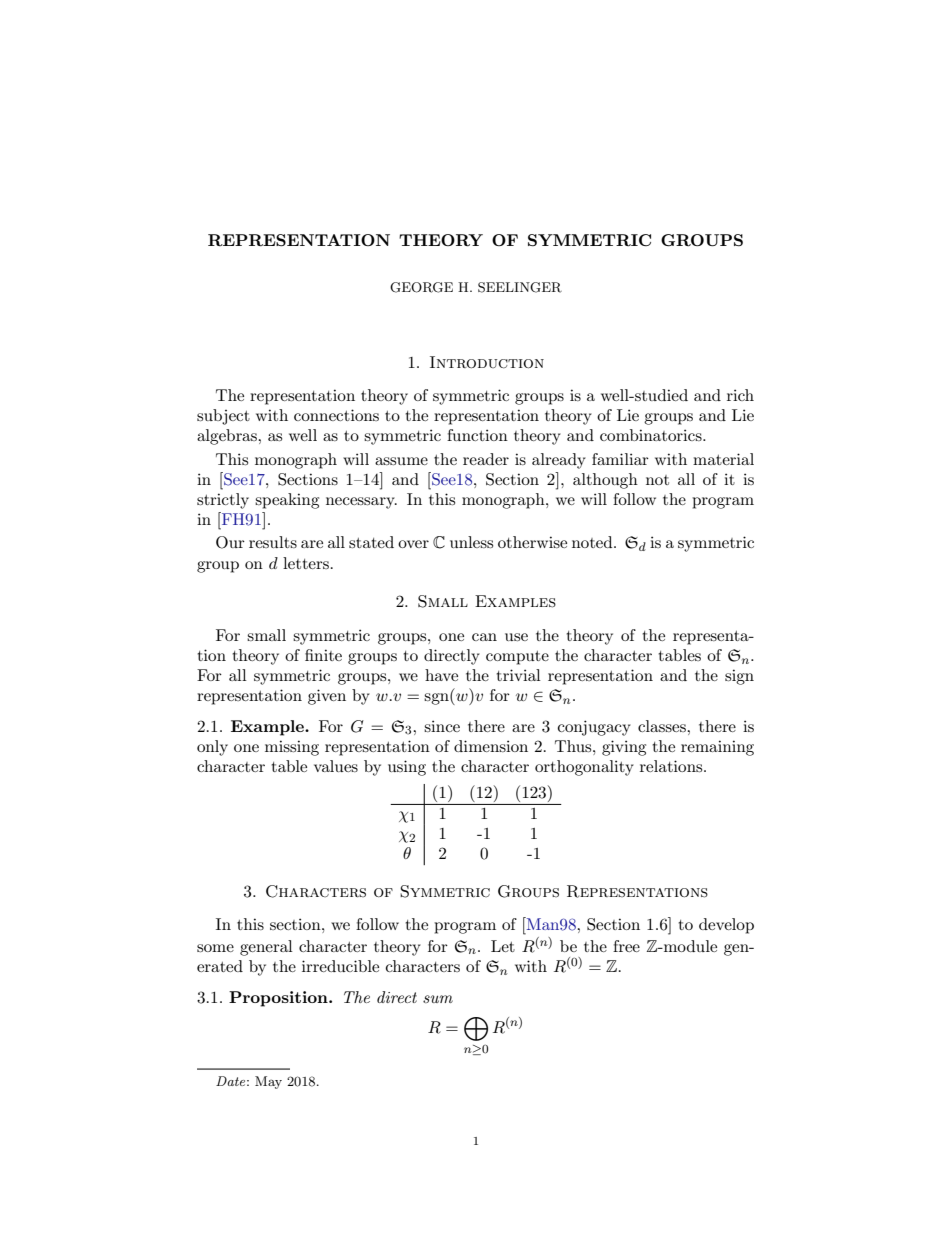  What do you see at coordinates (740, 395) in the document?
I see `rich` at bounding box center [740, 395].
